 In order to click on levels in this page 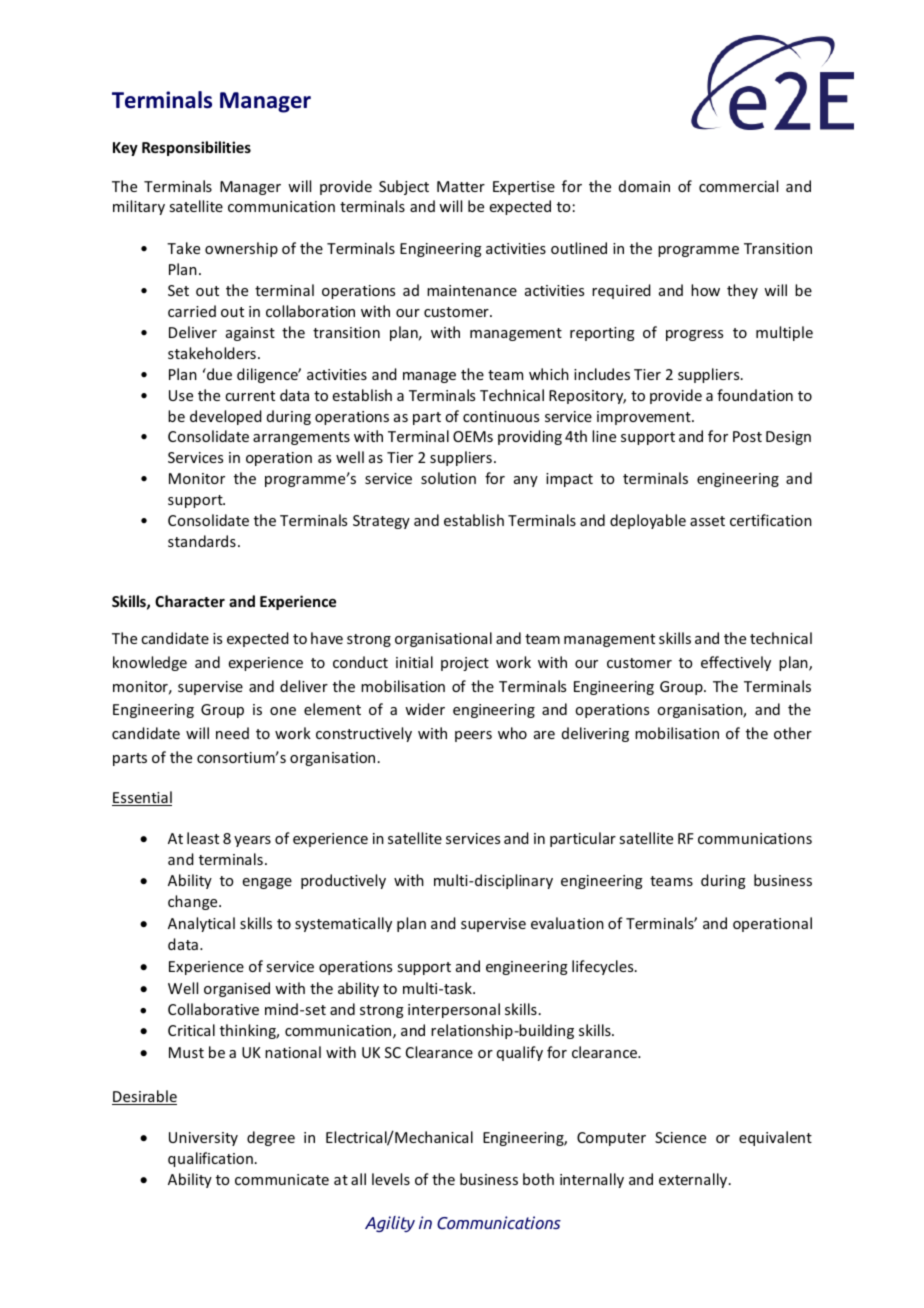, I will do `click(391, 1179)`.
